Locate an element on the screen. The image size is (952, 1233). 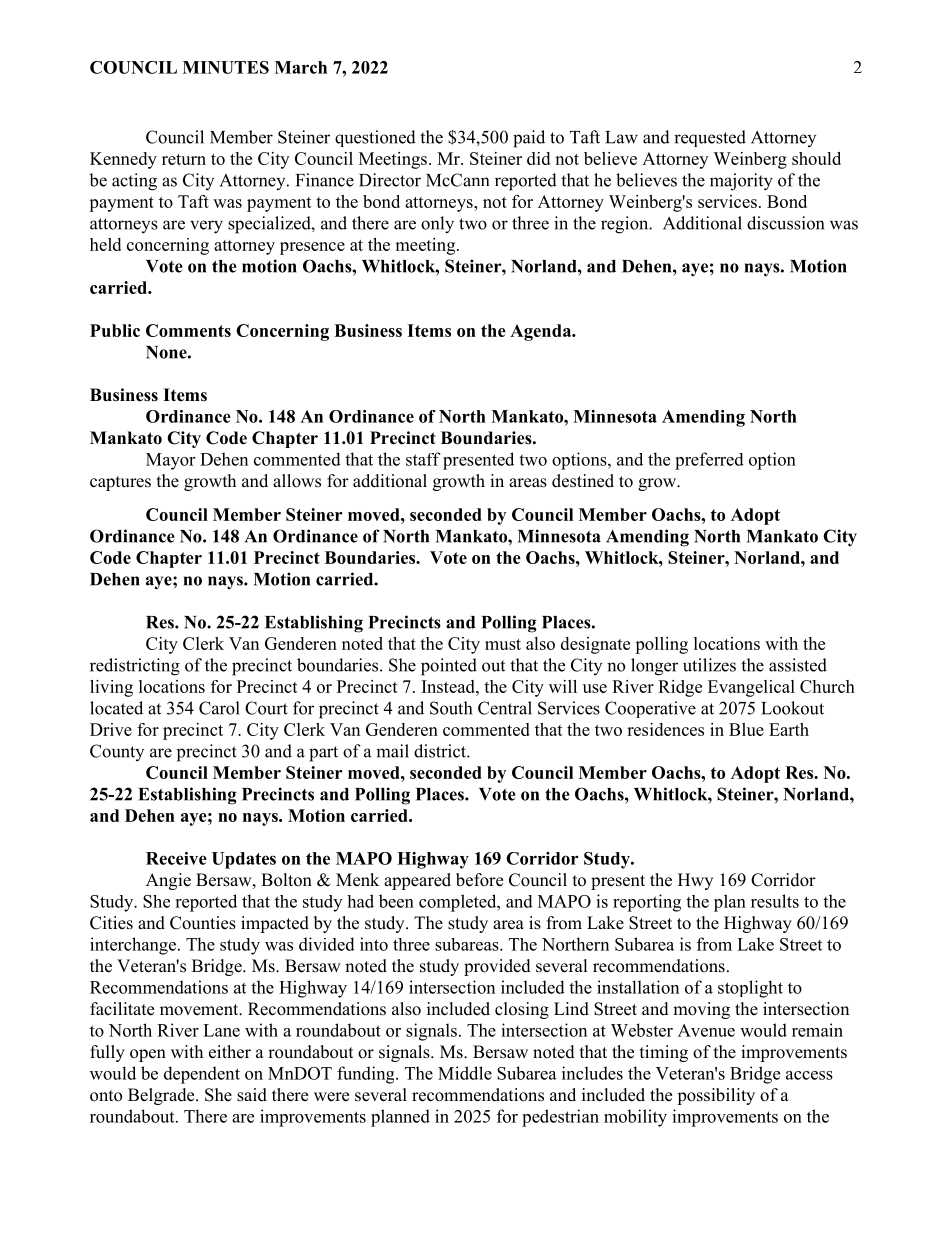
requested is located at coordinates (710, 138).
